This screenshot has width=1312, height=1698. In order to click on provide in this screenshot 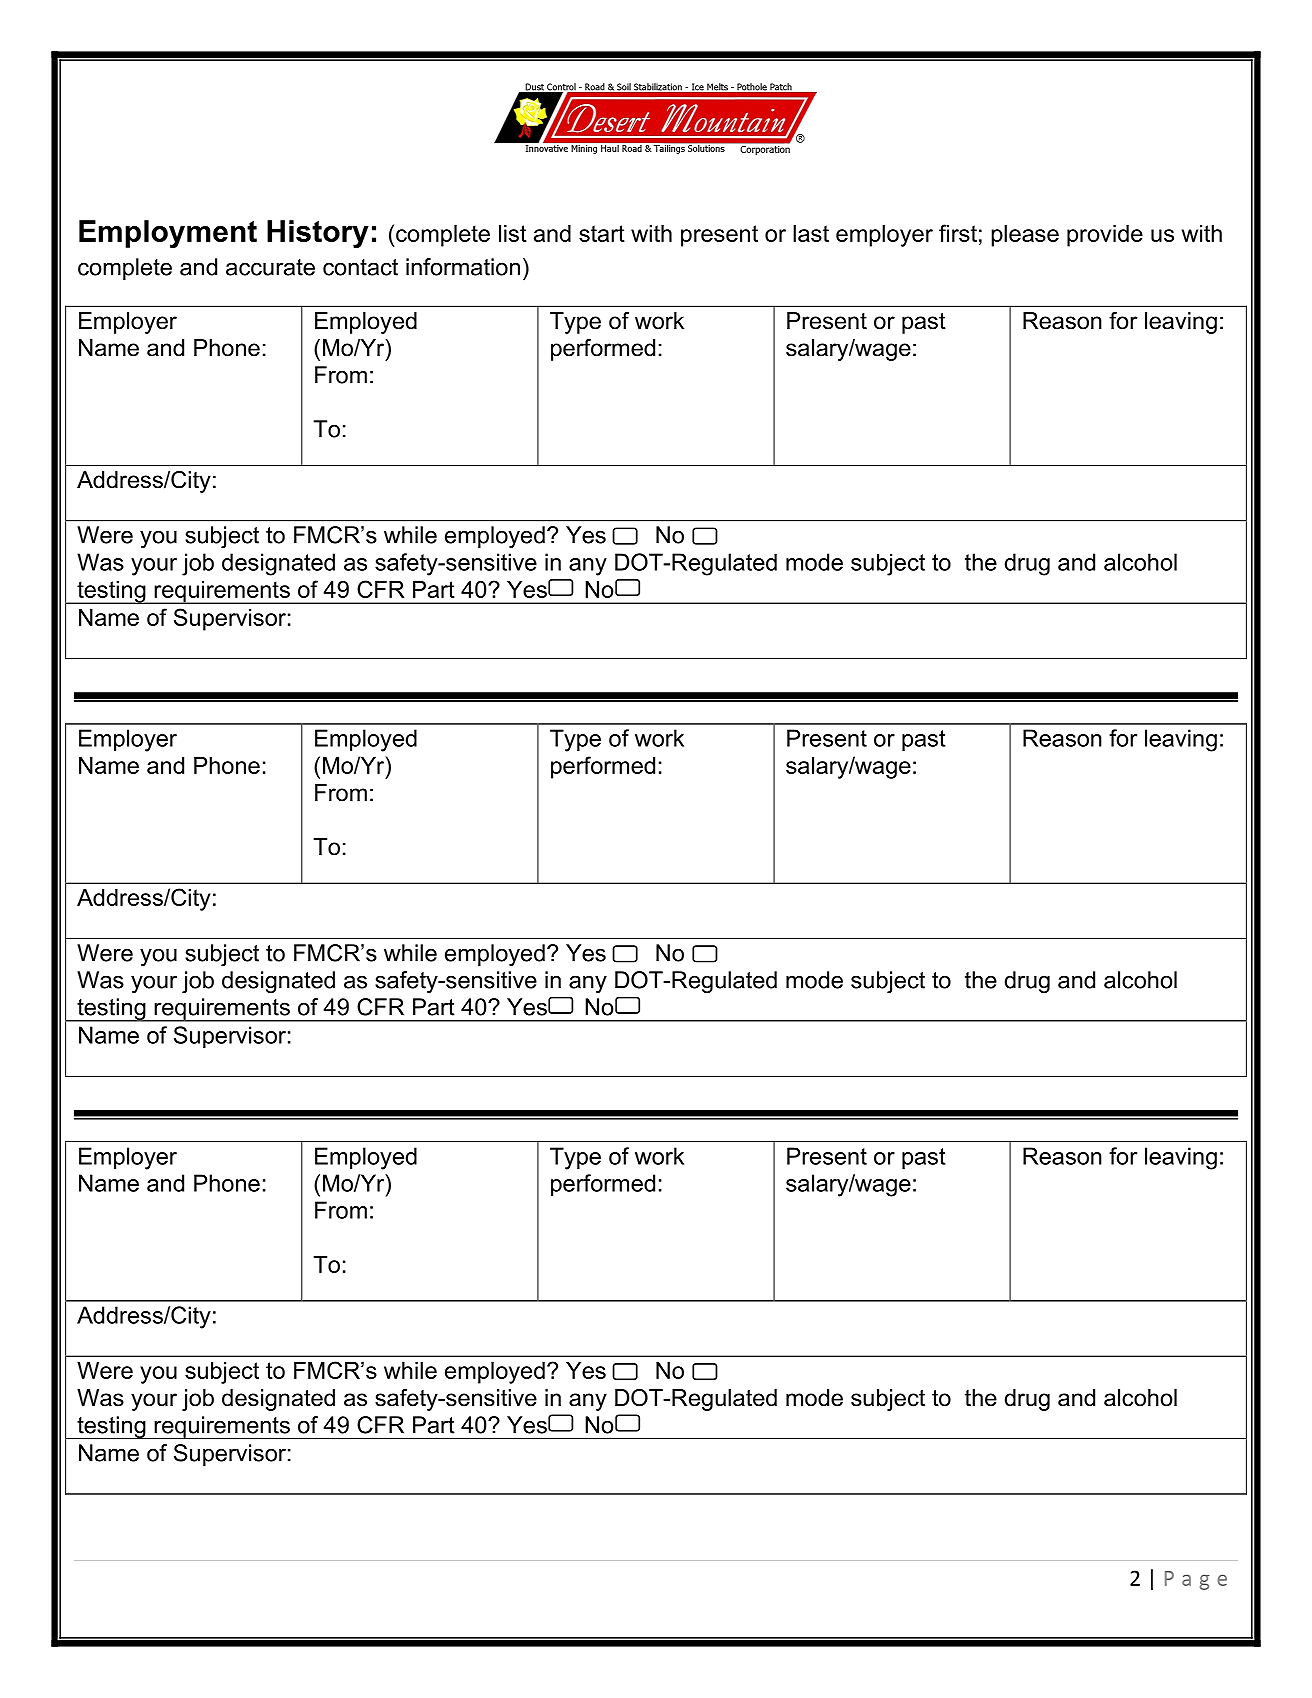, I will do `click(1105, 236)`.
